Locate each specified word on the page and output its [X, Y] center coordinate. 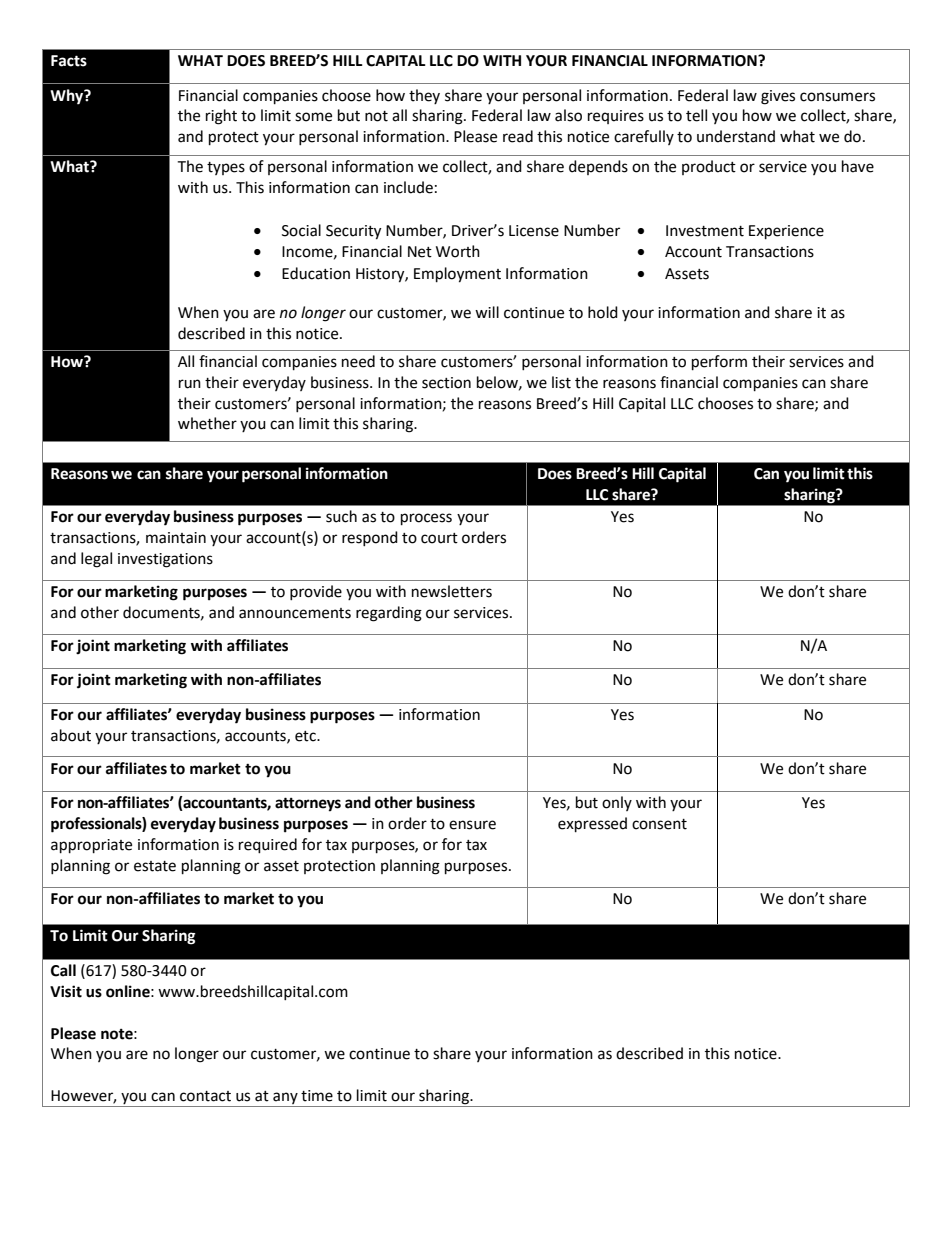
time [317, 1096]
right [221, 117]
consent [659, 824]
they [424, 96]
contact [205, 1096]
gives [778, 97]
